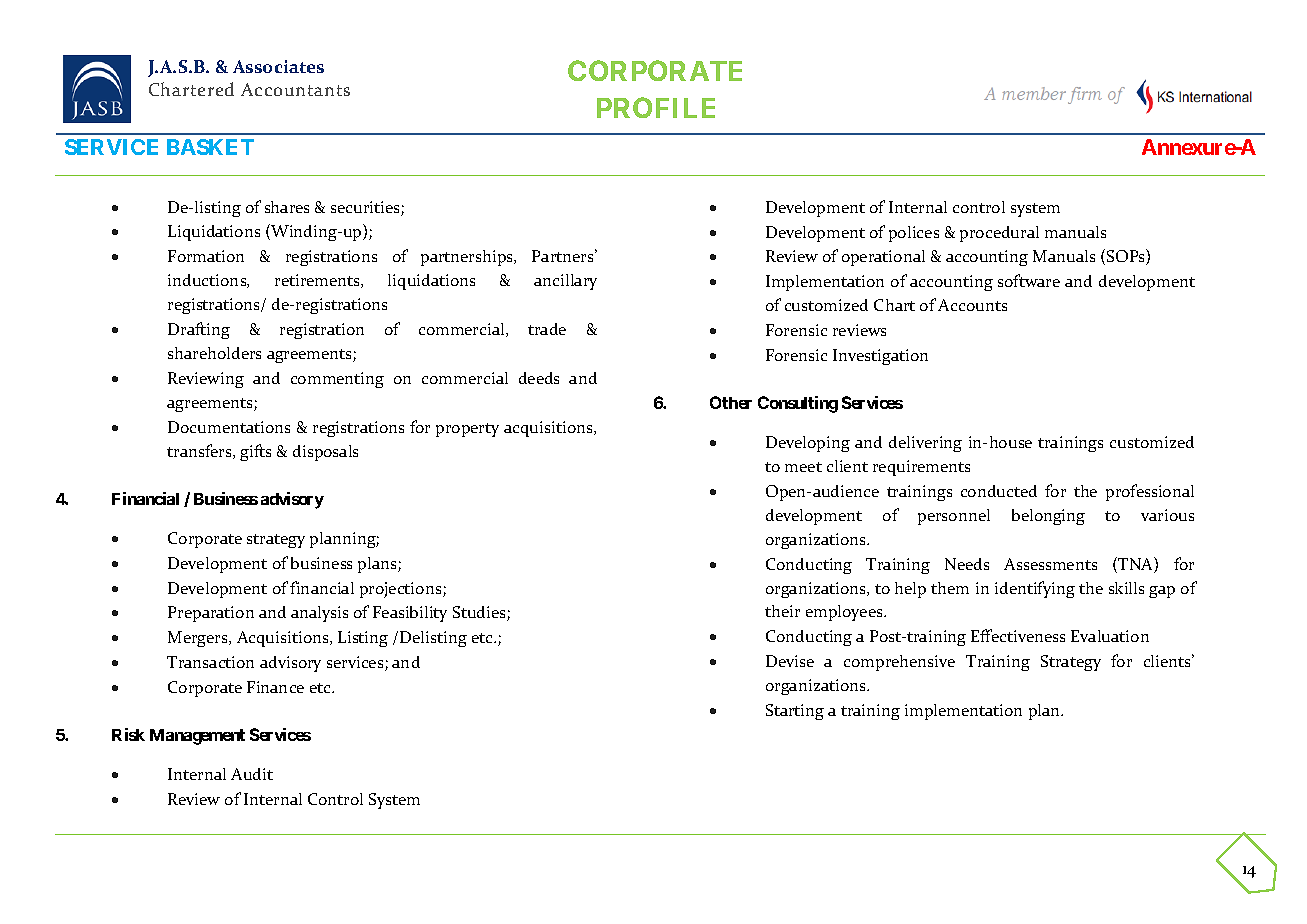 This screenshot has height=924, width=1307. What do you see at coordinates (255, 452) in the screenshot?
I see `gifts` at bounding box center [255, 452].
